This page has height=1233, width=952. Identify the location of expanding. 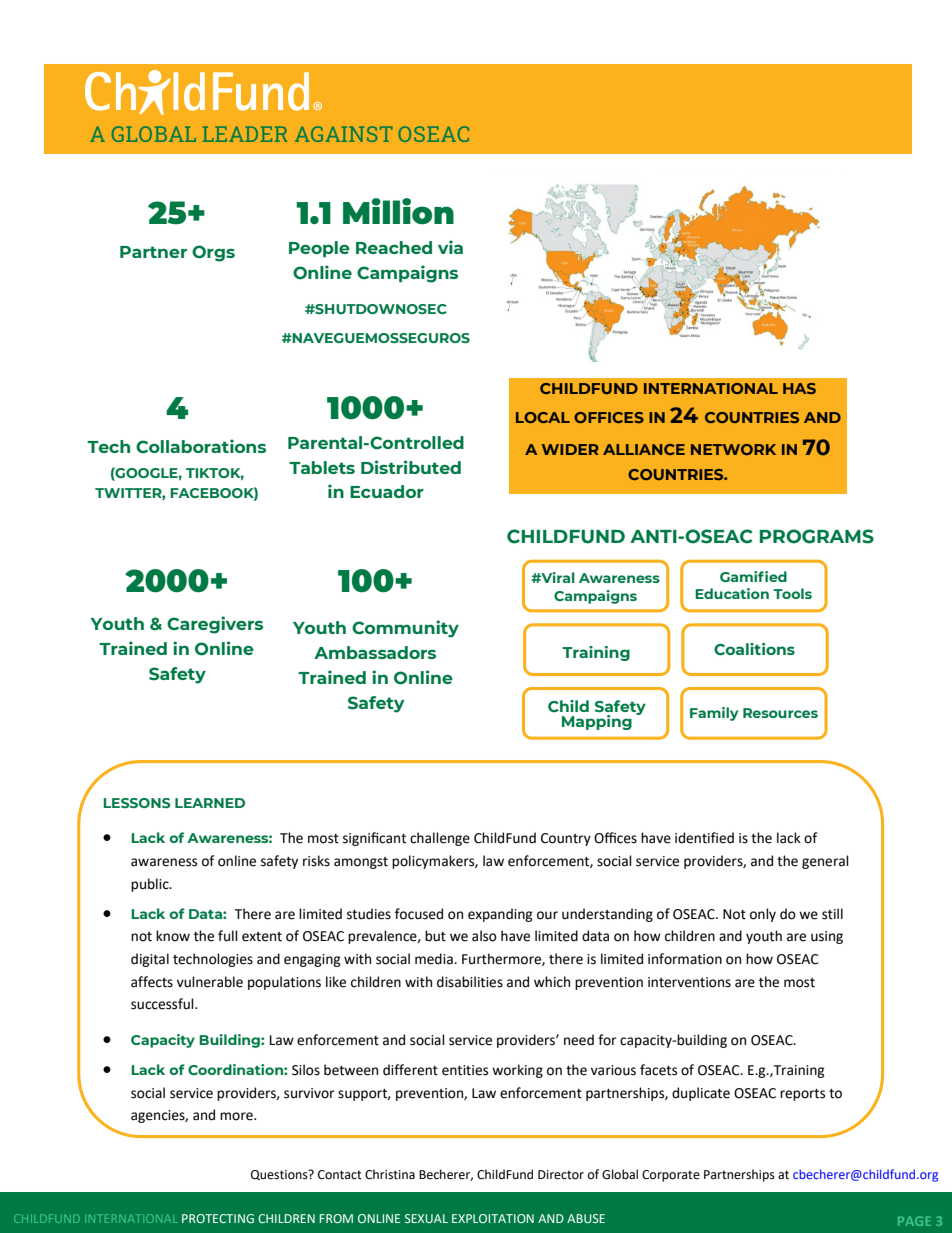
(500, 915).
